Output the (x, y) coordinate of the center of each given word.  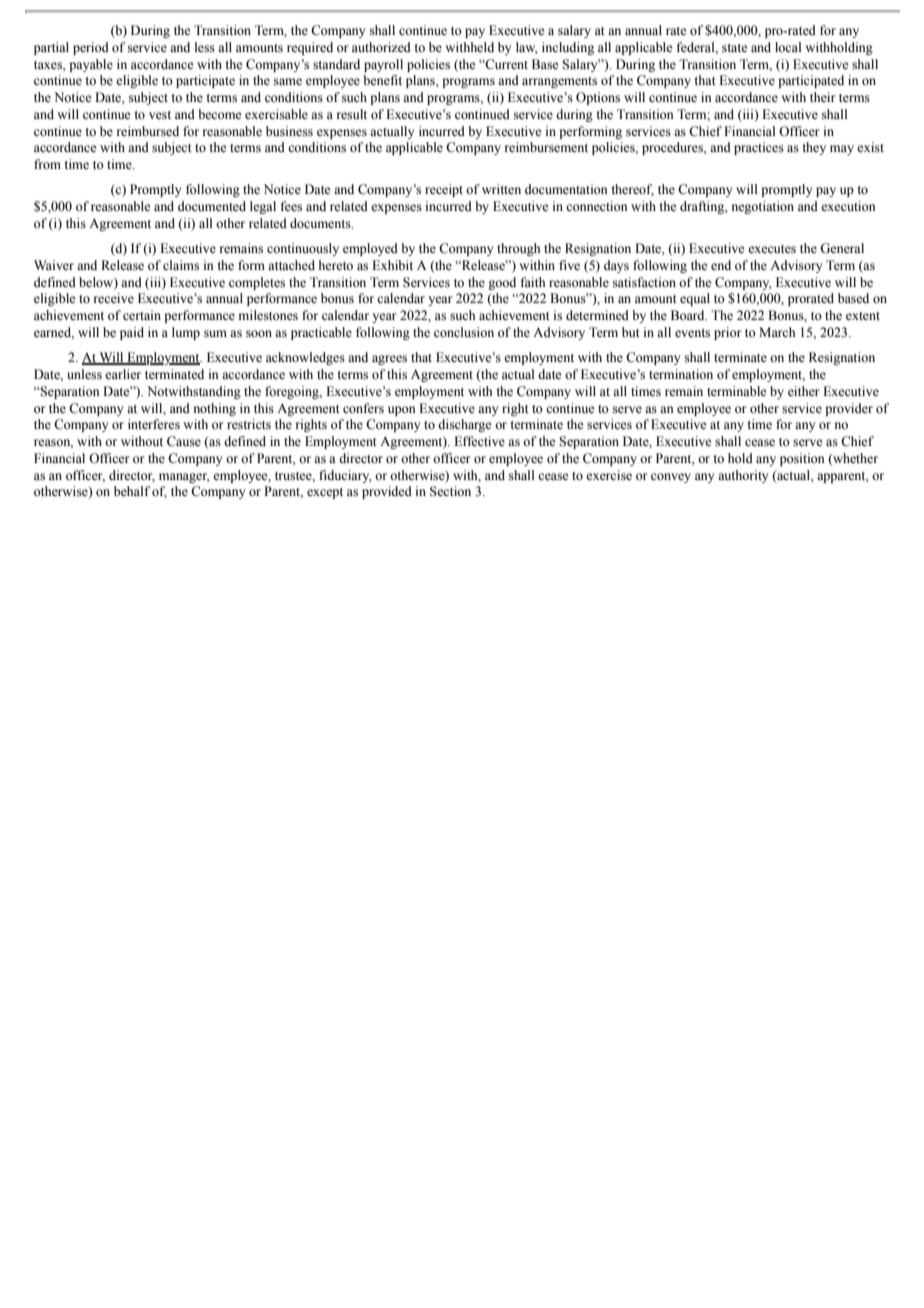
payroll (383, 65)
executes (772, 249)
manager (184, 478)
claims (181, 265)
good (502, 283)
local (788, 47)
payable (91, 65)
